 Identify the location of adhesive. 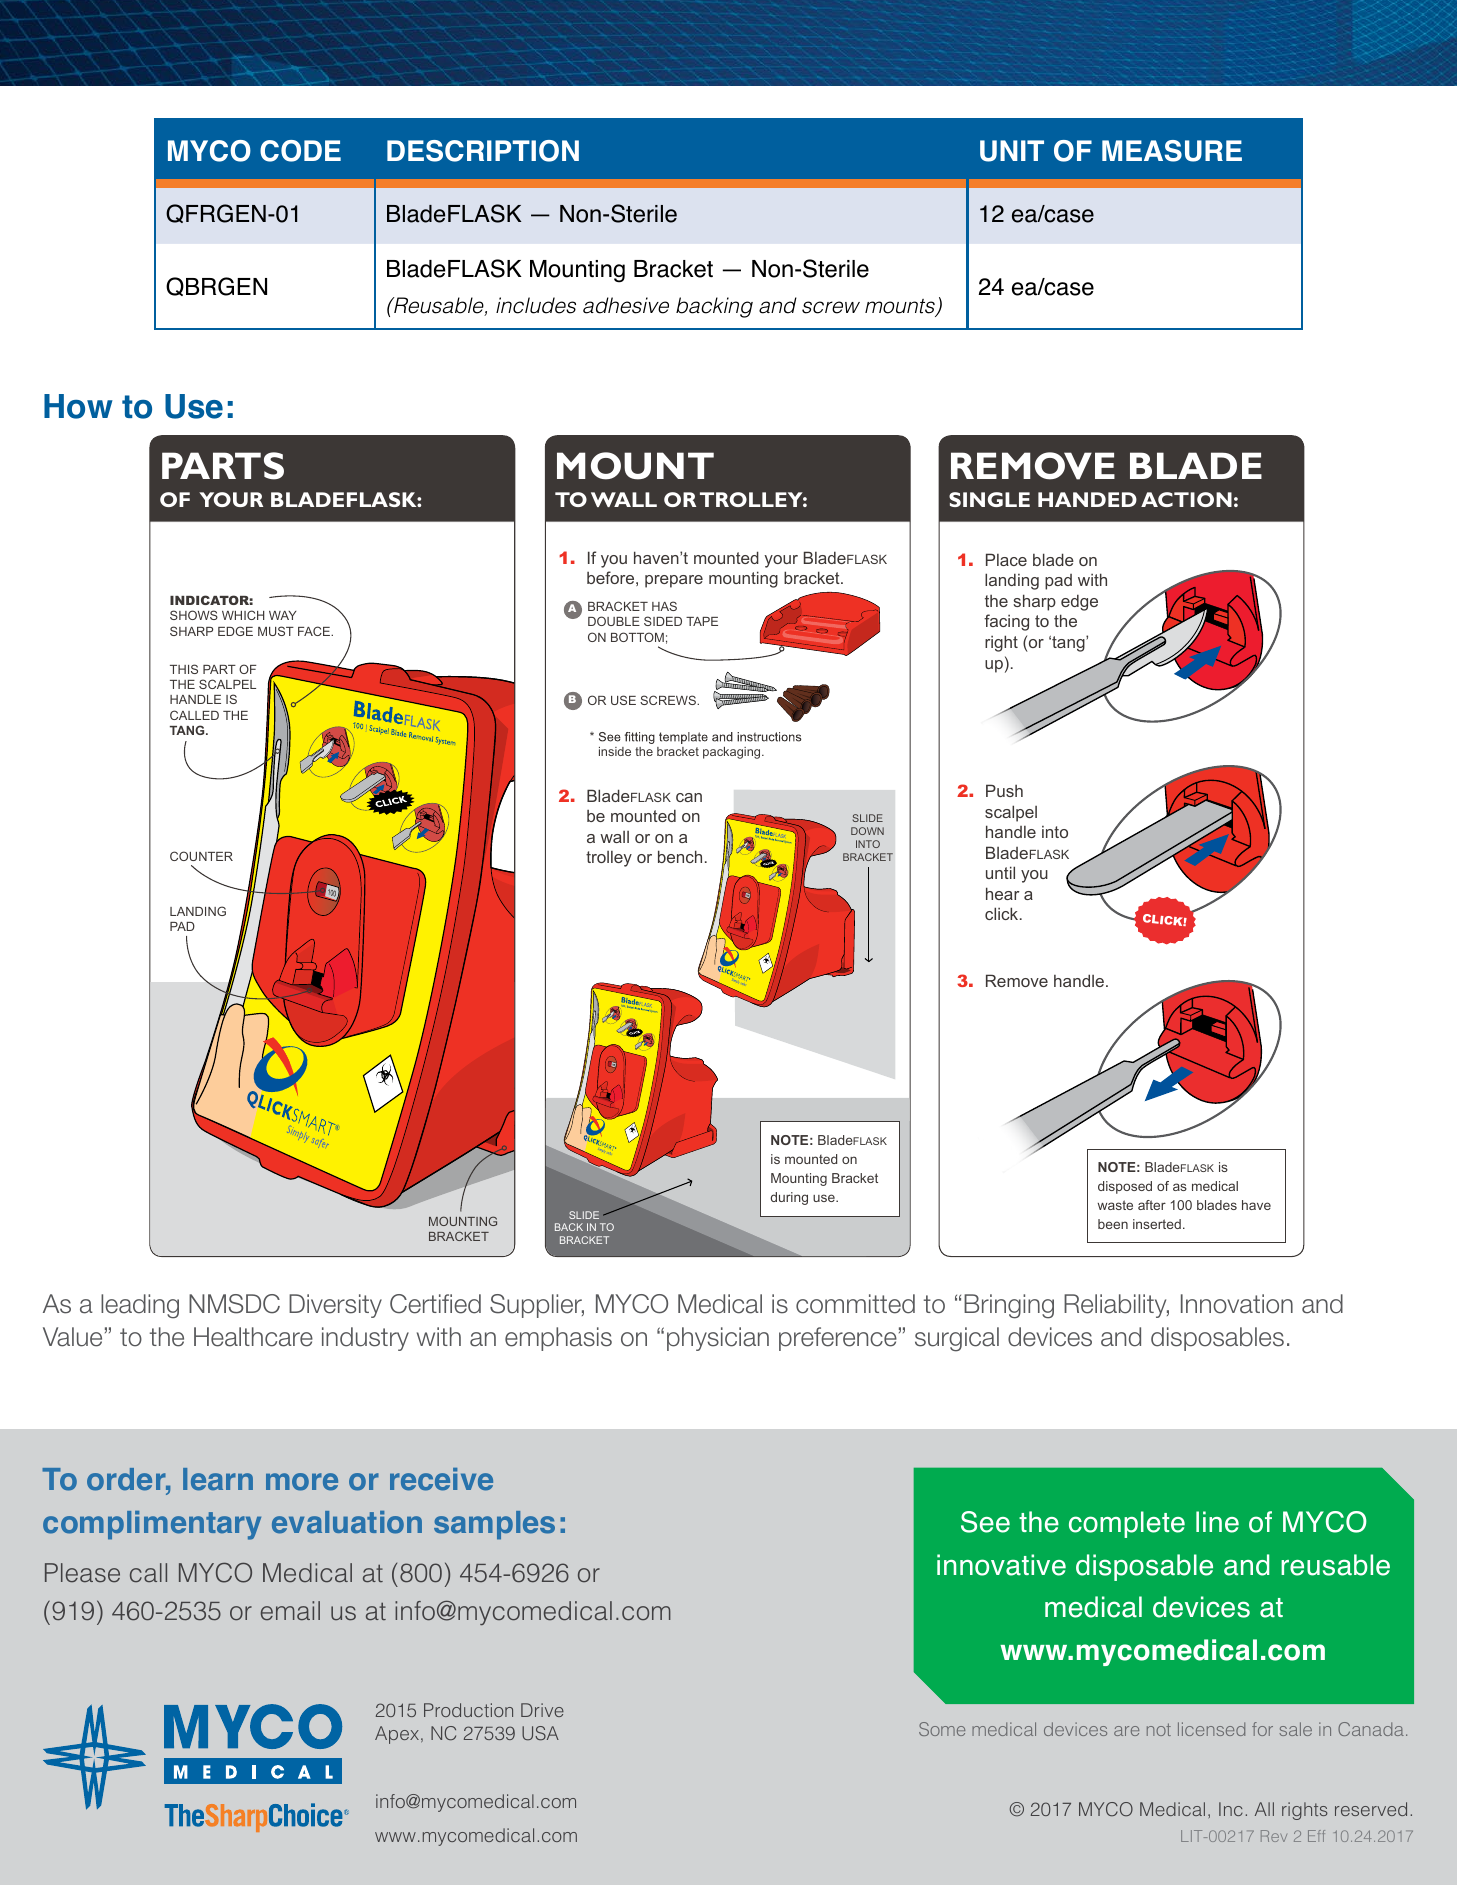
(626, 305).
